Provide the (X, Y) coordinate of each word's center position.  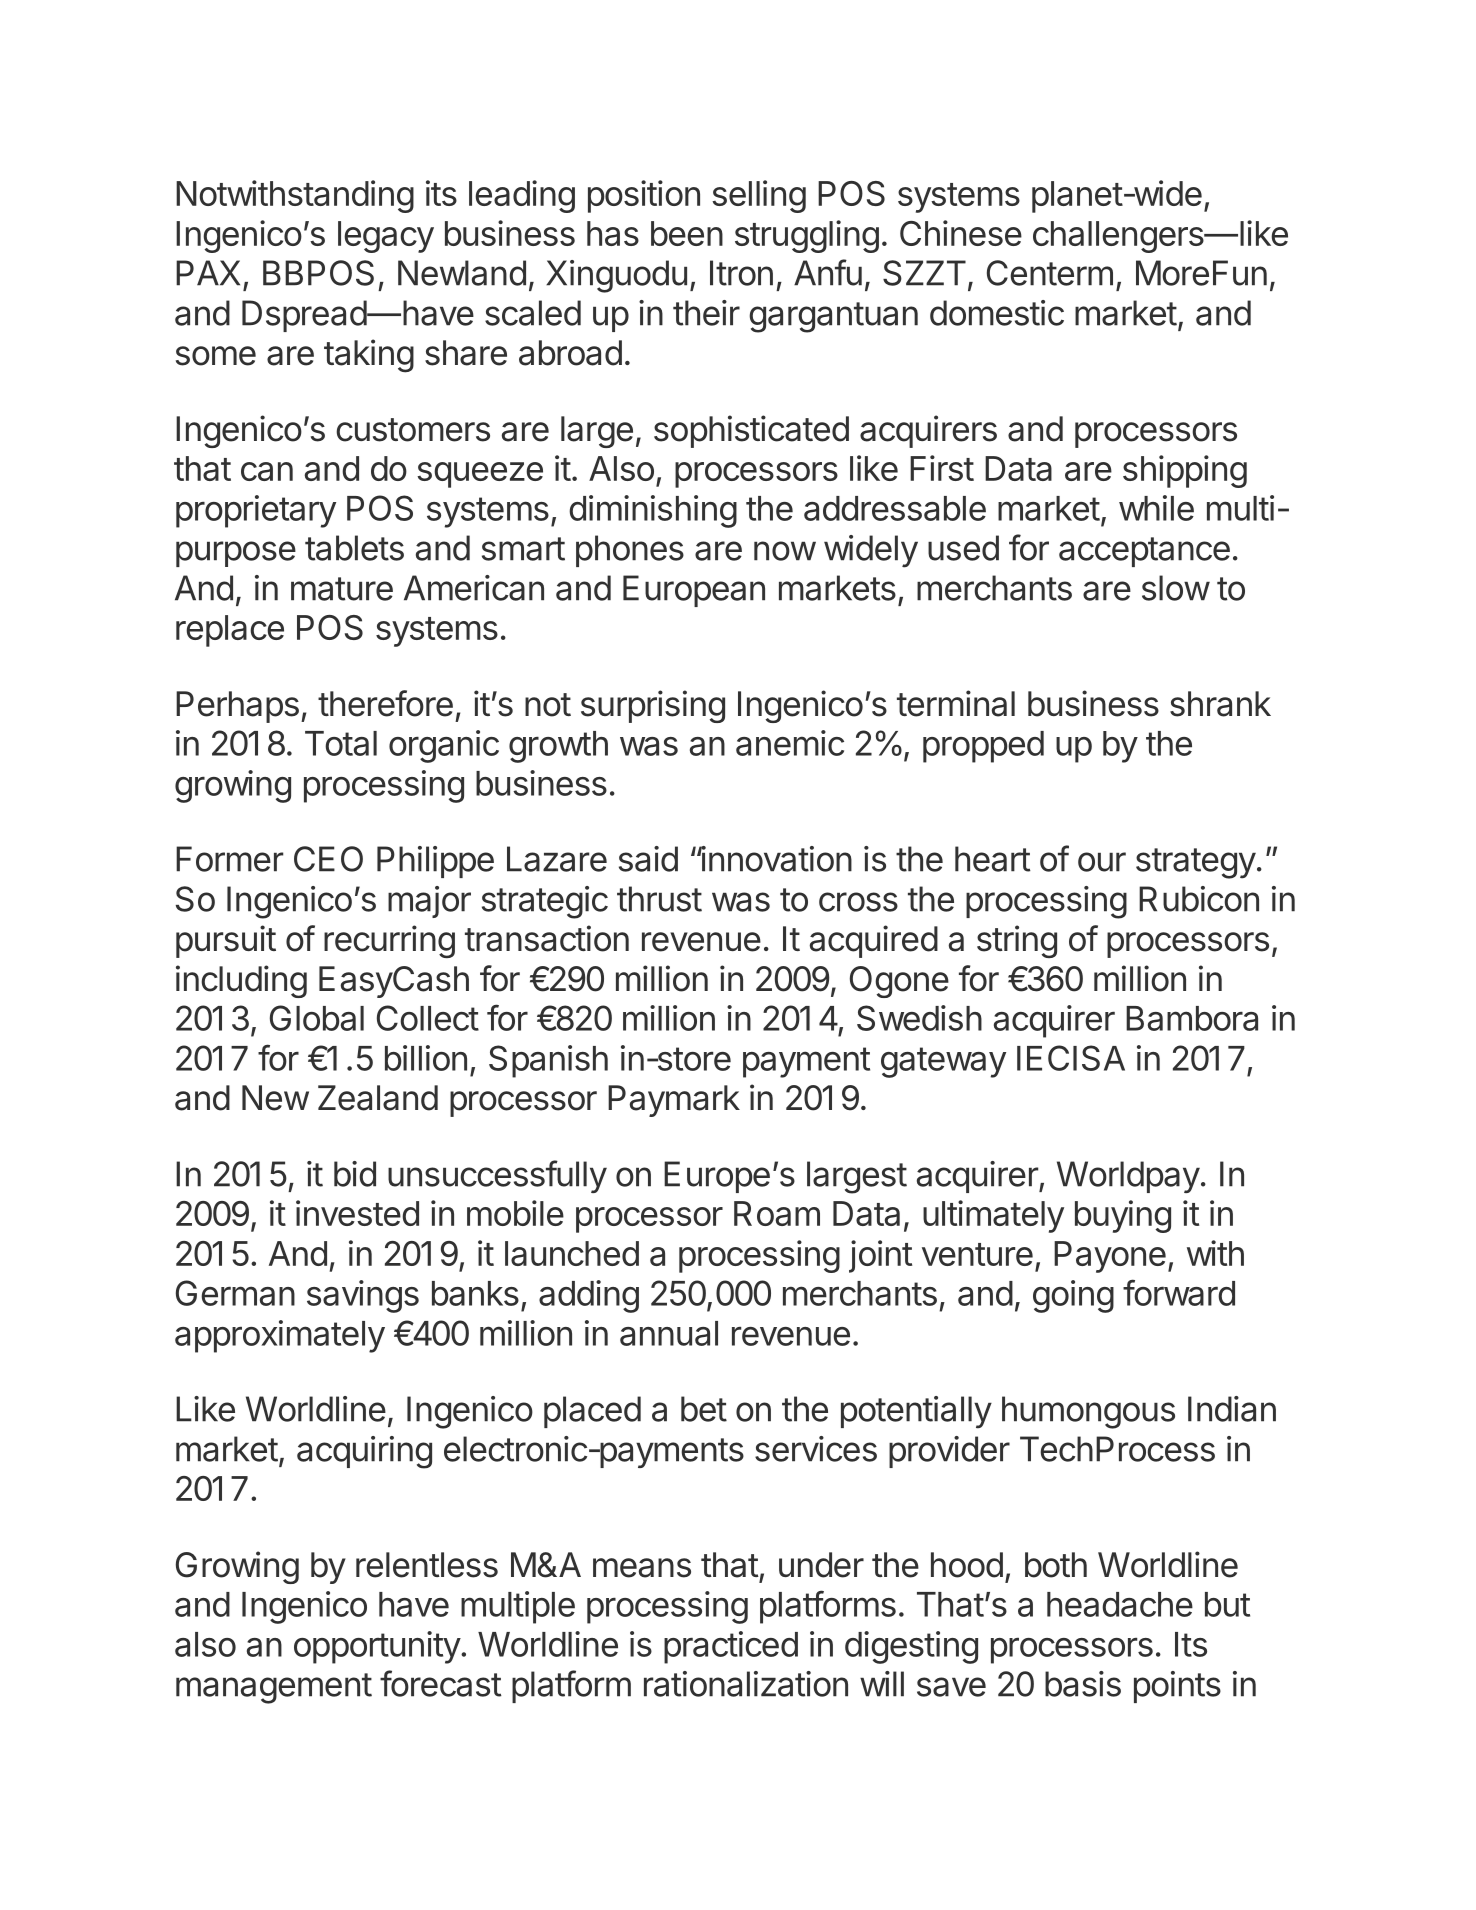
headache (1120, 1604)
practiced (731, 1647)
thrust (659, 899)
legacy (386, 237)
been (687, 233)
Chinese (961, 233)
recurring (389, 941)
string (1017, 941)
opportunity (378, 1647)
